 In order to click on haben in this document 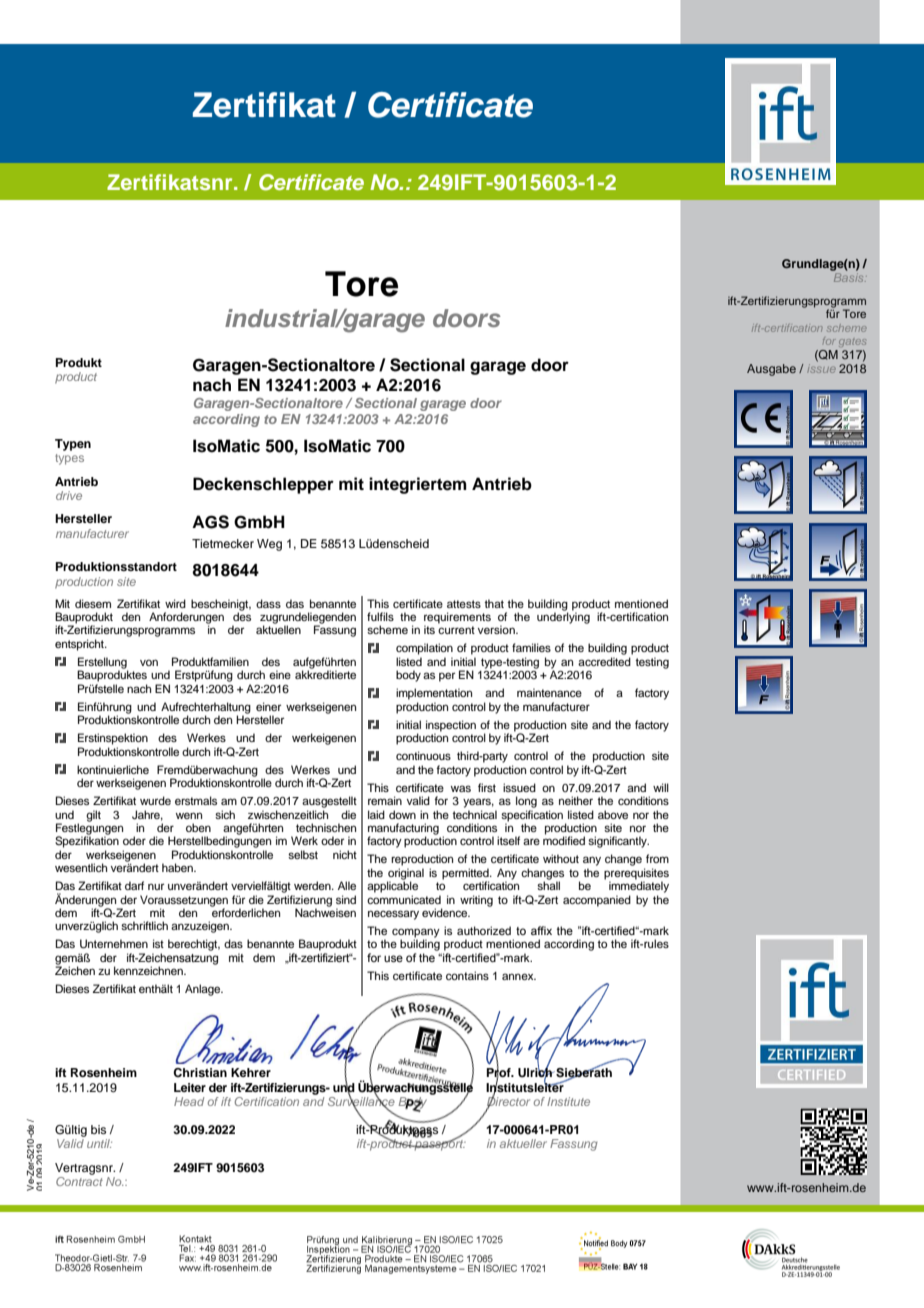, I will do `click(178, 867)`.
